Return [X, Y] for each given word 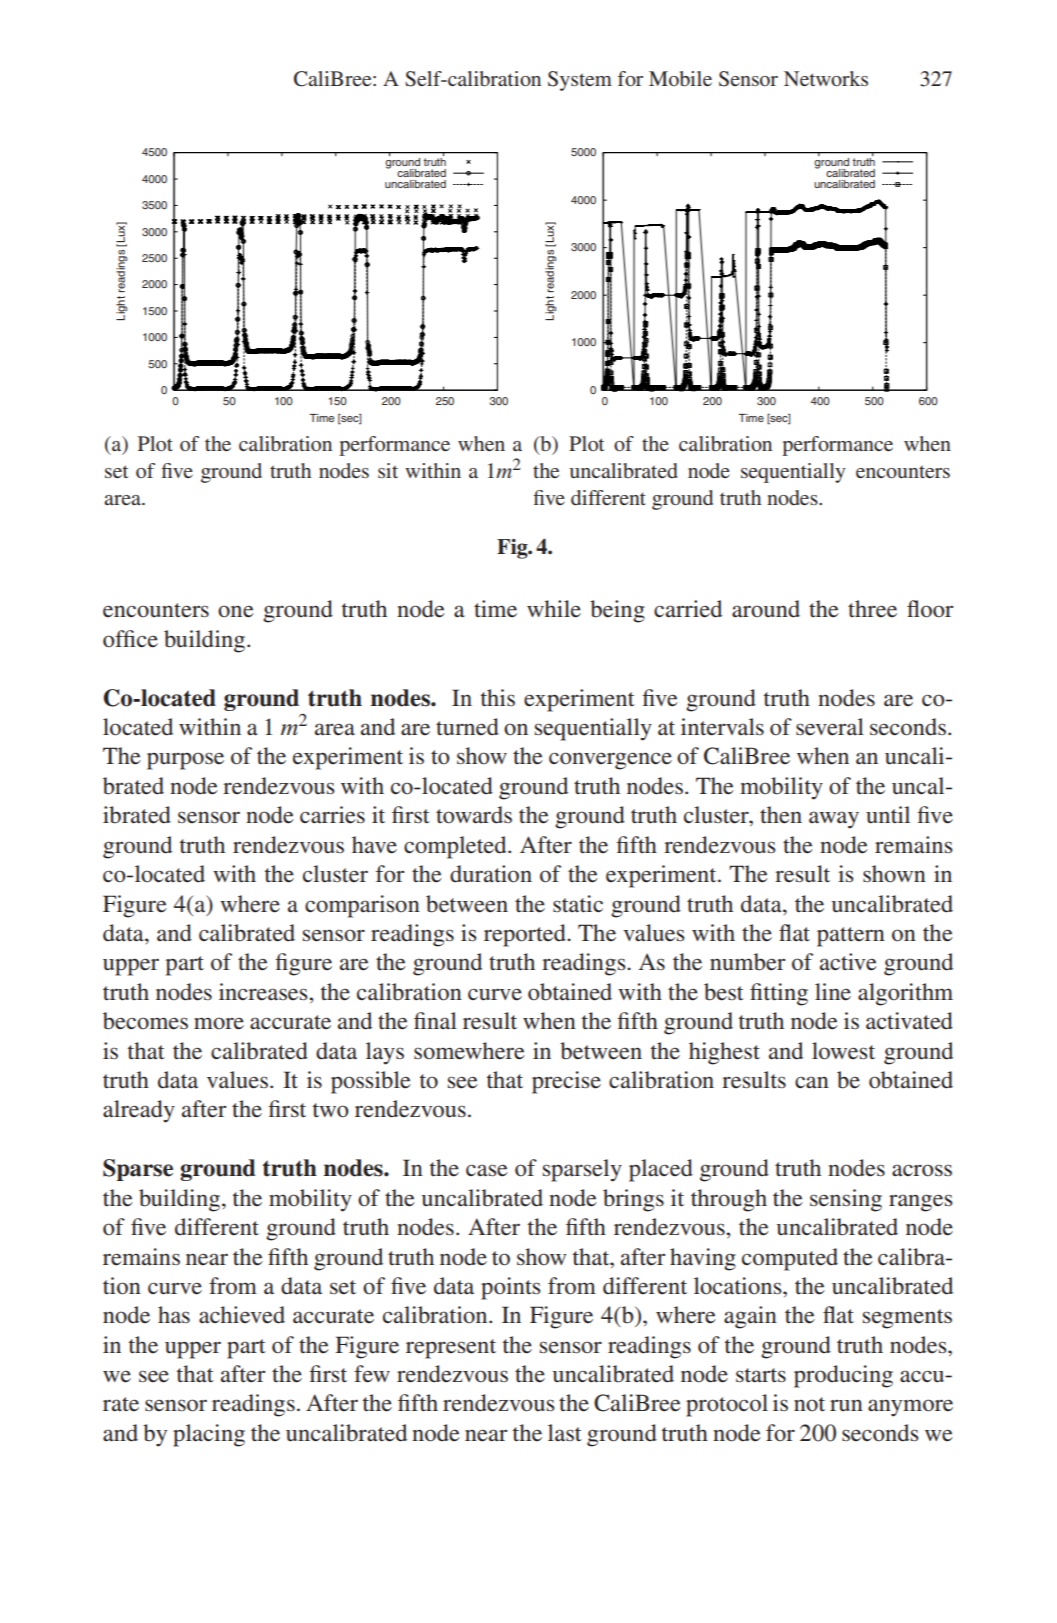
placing [209, 1435]
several [830, 727]
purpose [185, 761]
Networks [826, 78]
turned [467, 727]
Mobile [680, 78]
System [580, 81]
